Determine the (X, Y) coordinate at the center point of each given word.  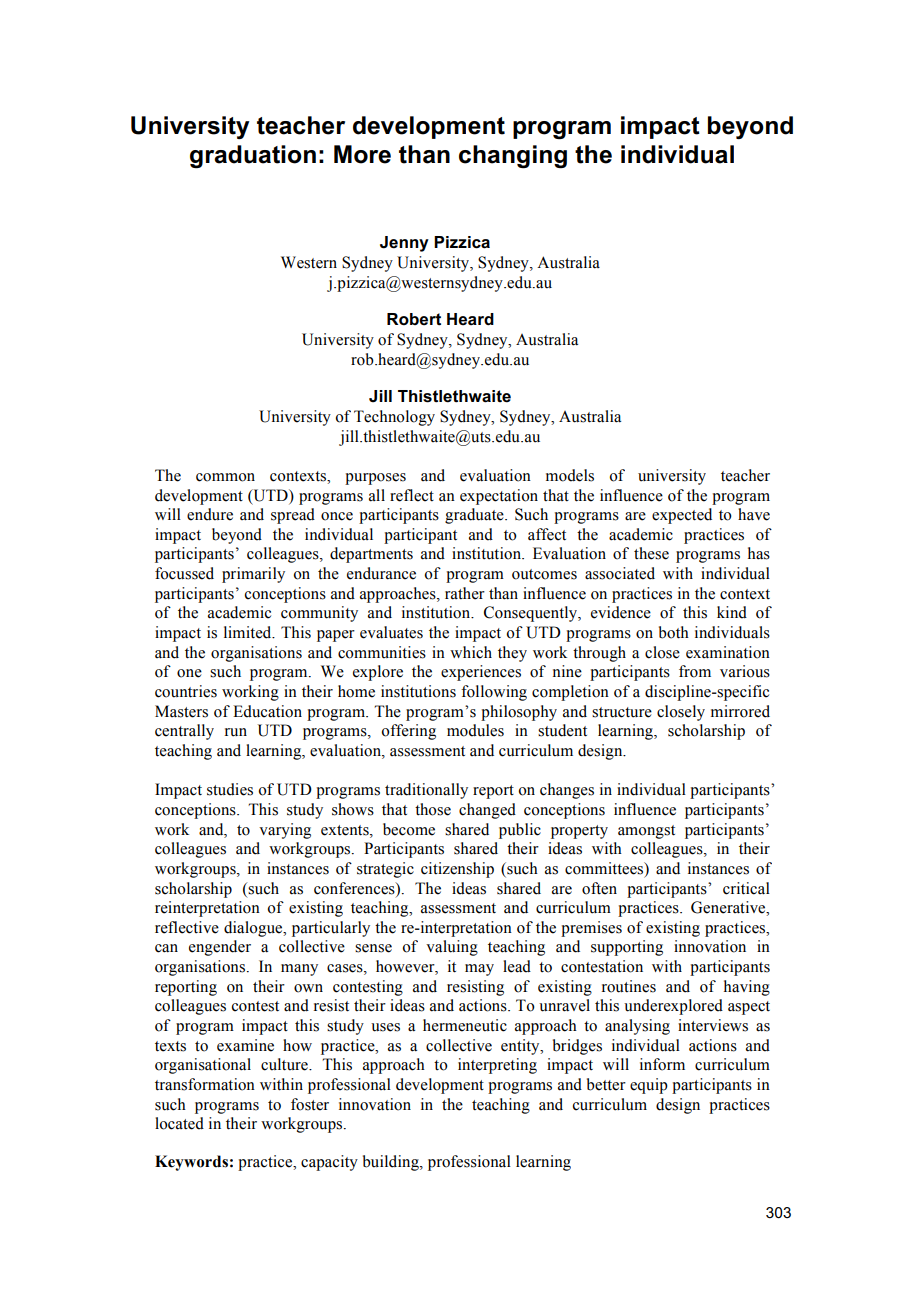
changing (513, 157)
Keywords (191, 1163)
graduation (253, 157)
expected (682, 516)
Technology (394, 418)
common (225, 477)
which (471, 652)
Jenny (404, 244)
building (392, 1163)
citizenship (457, 870)
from (695, 671)
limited (249, 632)
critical (746, 888)
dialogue (254, 929)
